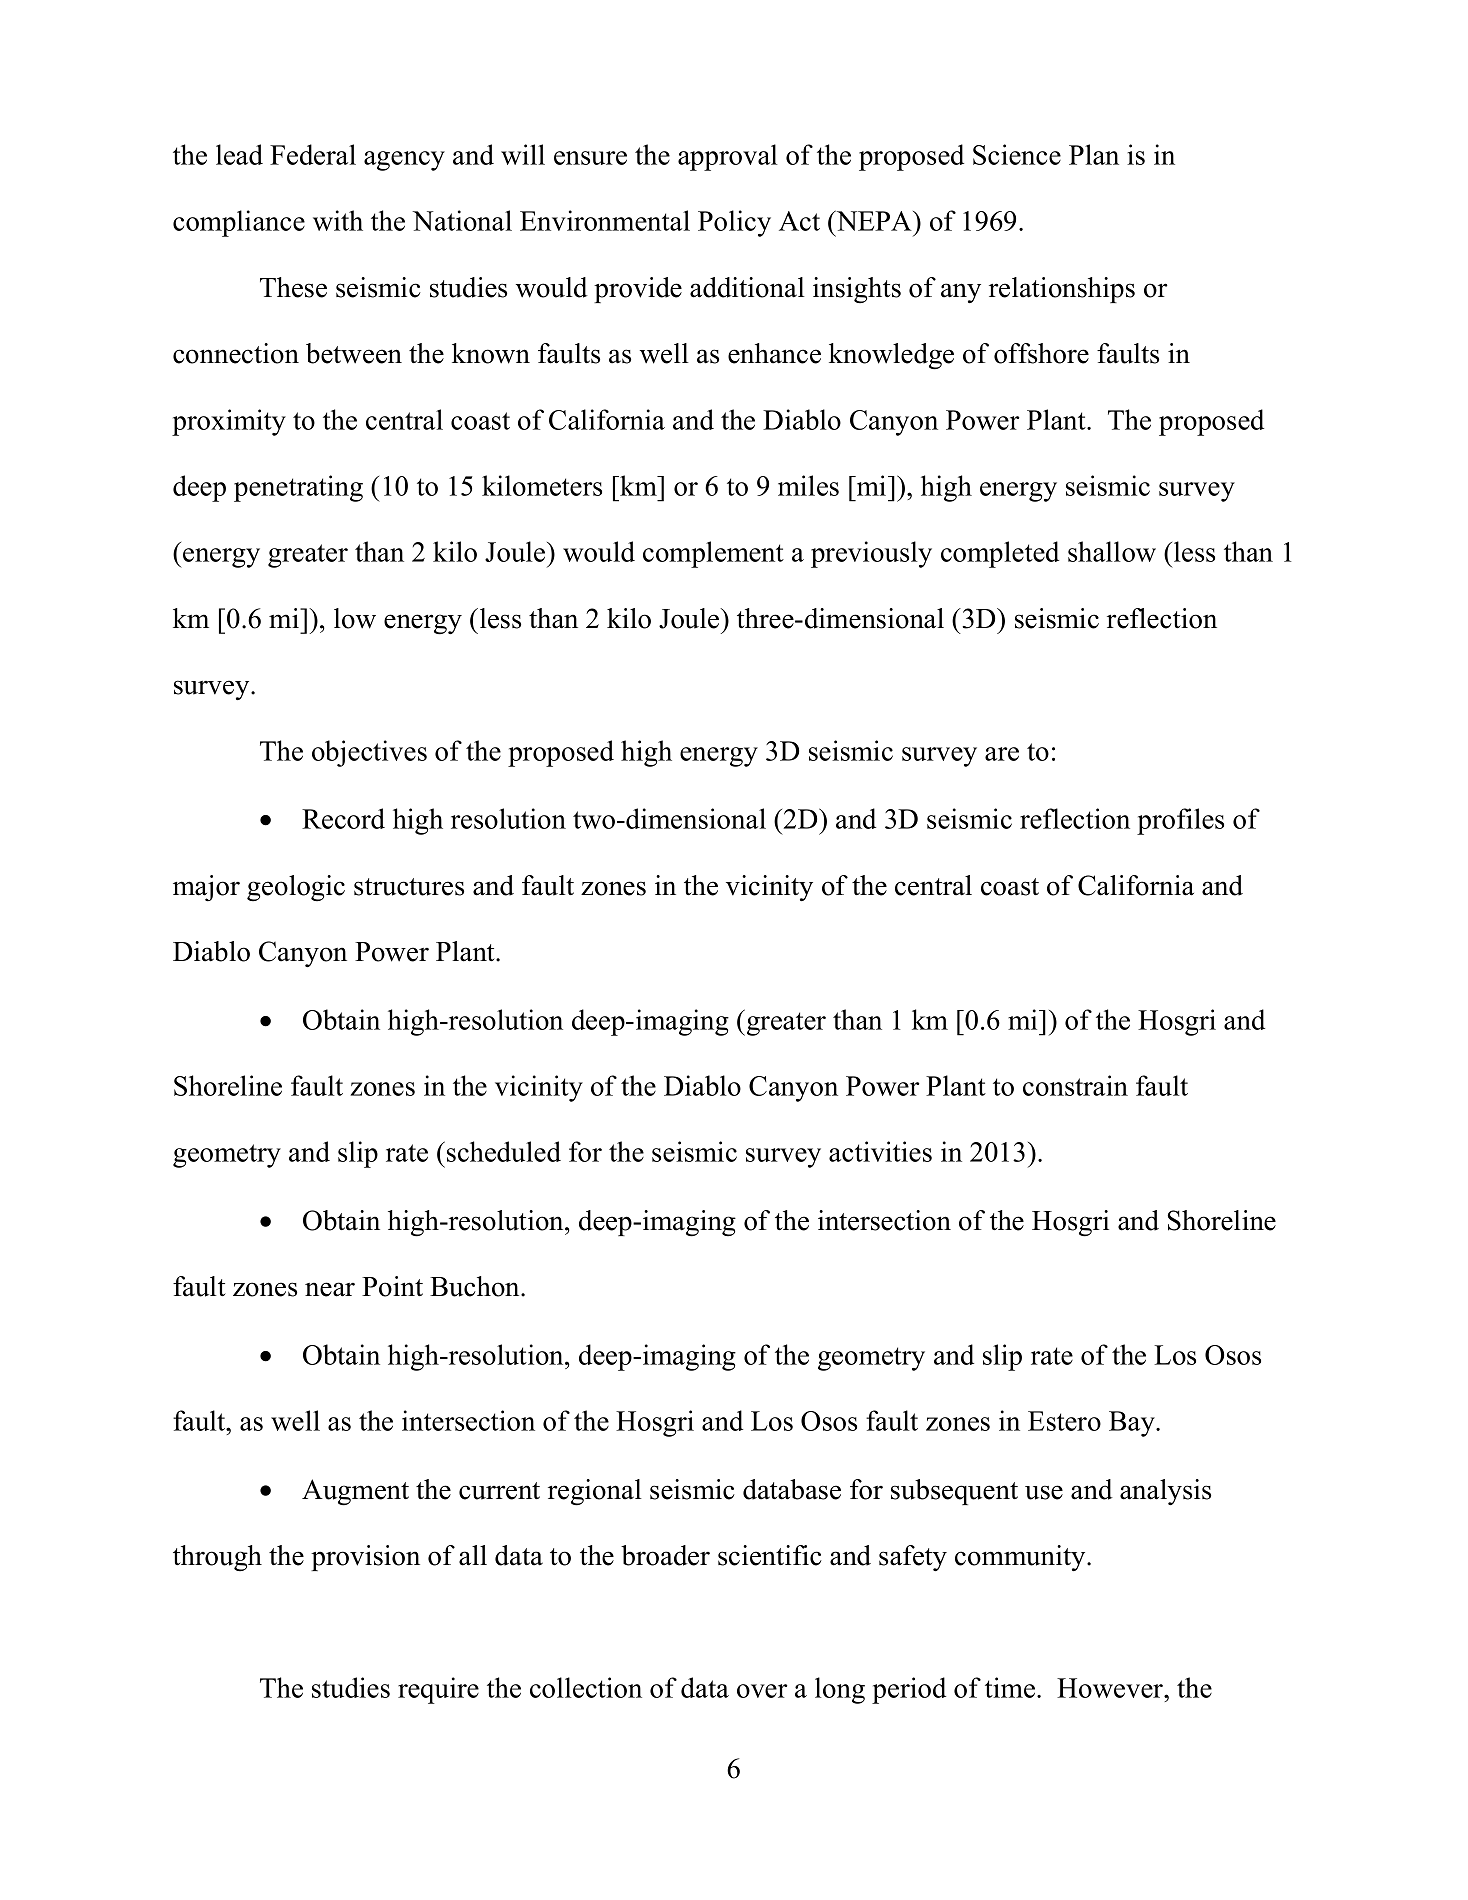 This screenshot has width=1468, height=1900. Describe the element at coordinates (713, 554) in the screenshot. I see `complement` at that location.
